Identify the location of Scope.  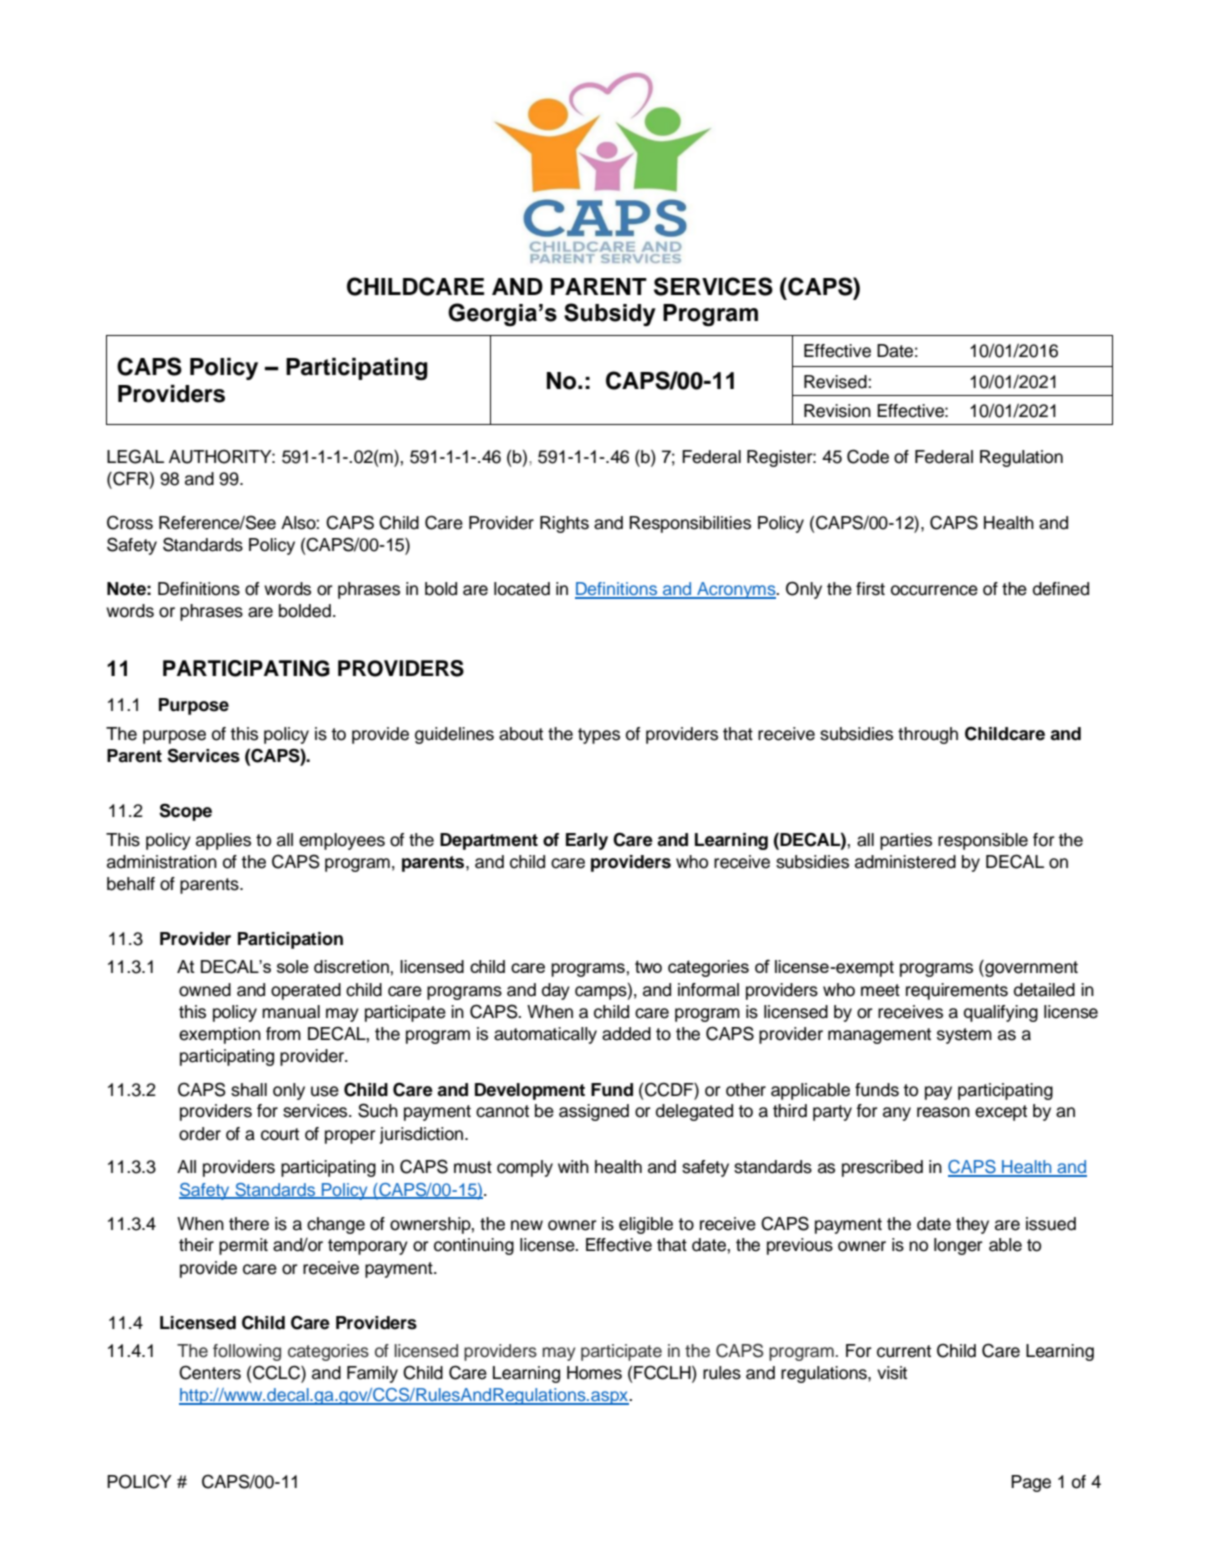
(185, 812).
